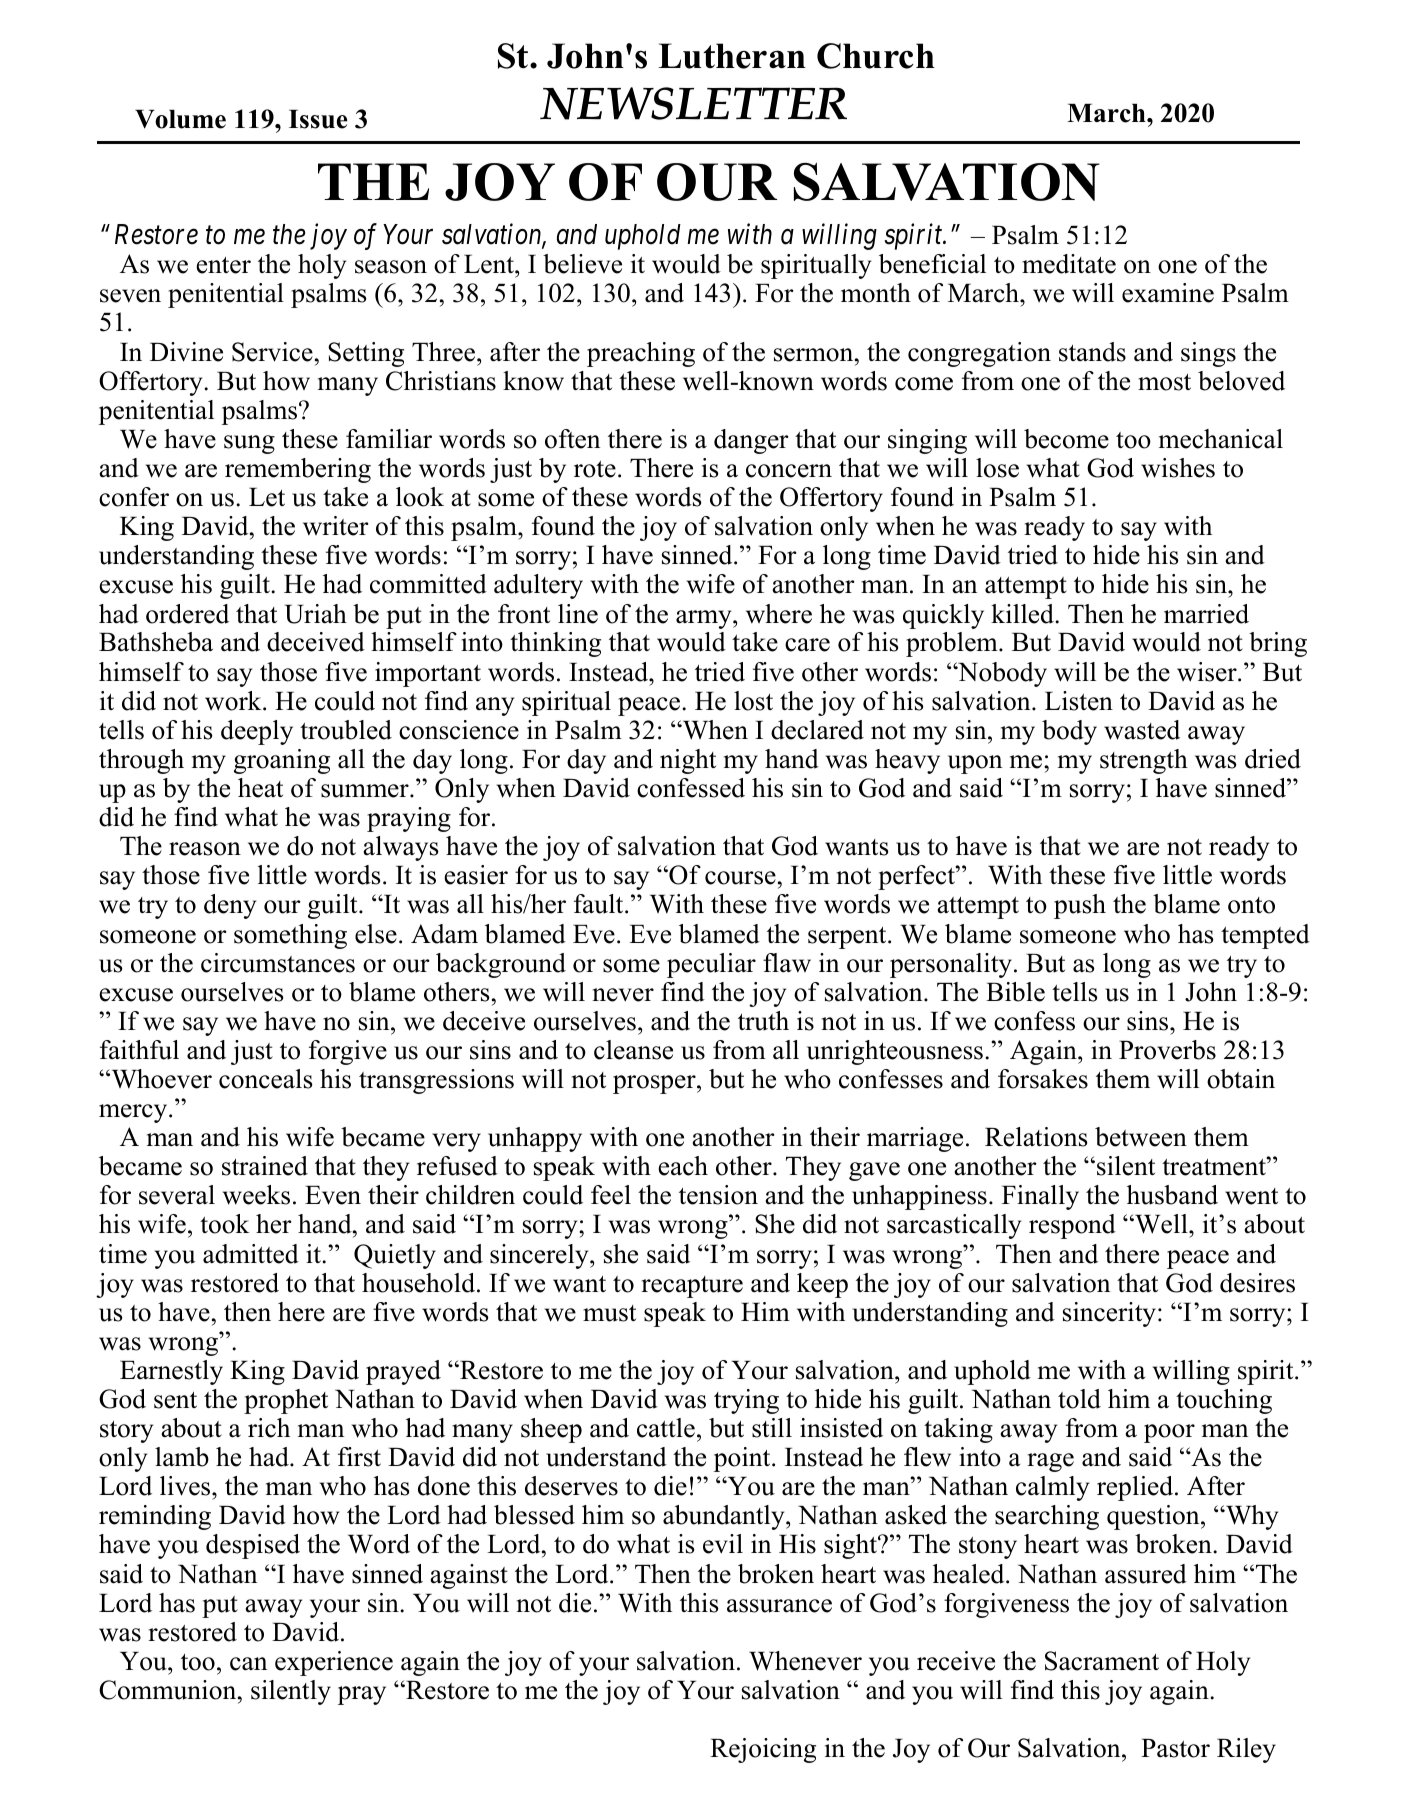 The height and width of the image is (1813, 1401). Describe the element at coordinates (1102, 1661) in the image. I see `Sacrament` at that location.
